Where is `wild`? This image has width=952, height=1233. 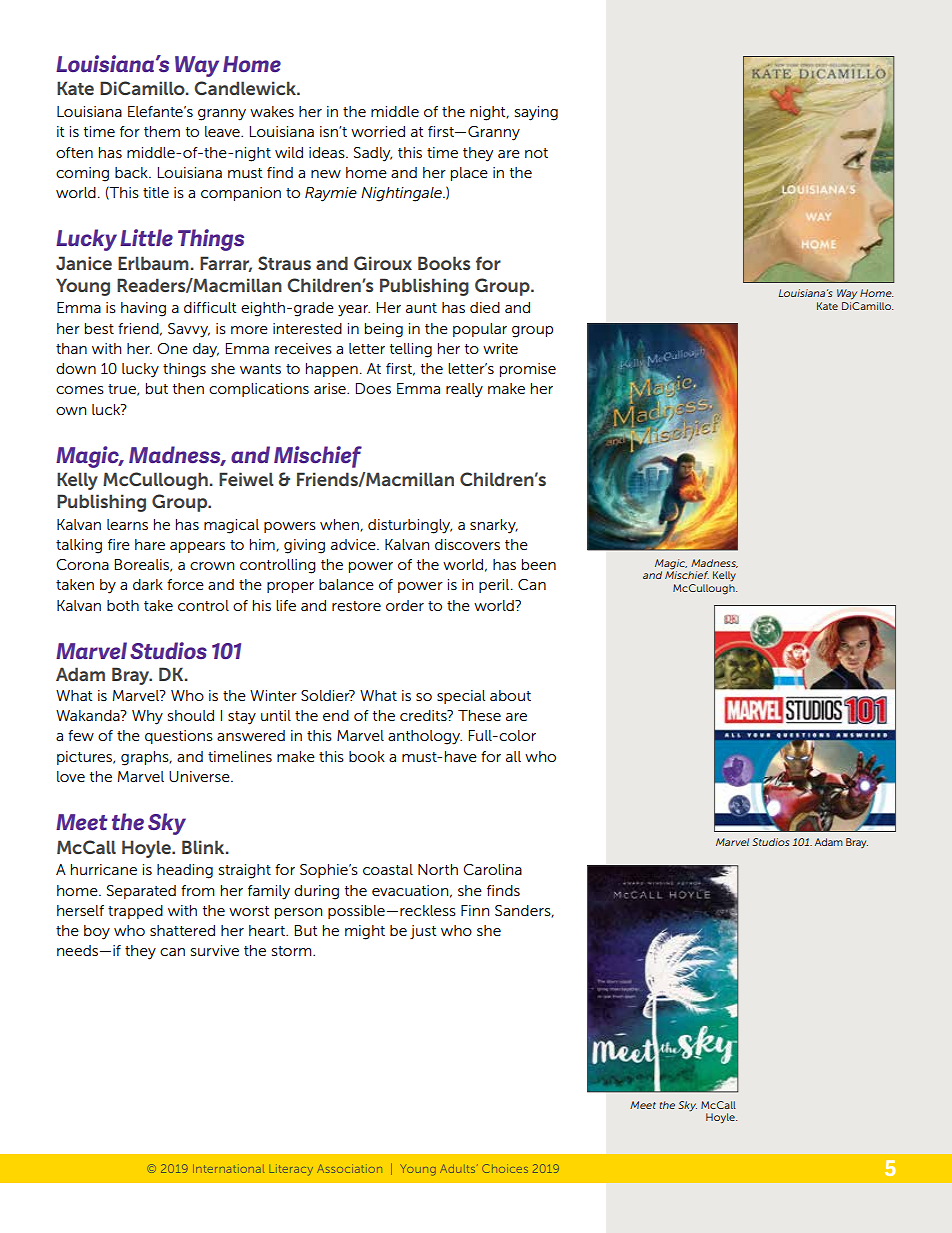
wild is located at coordinates (289, 152).
